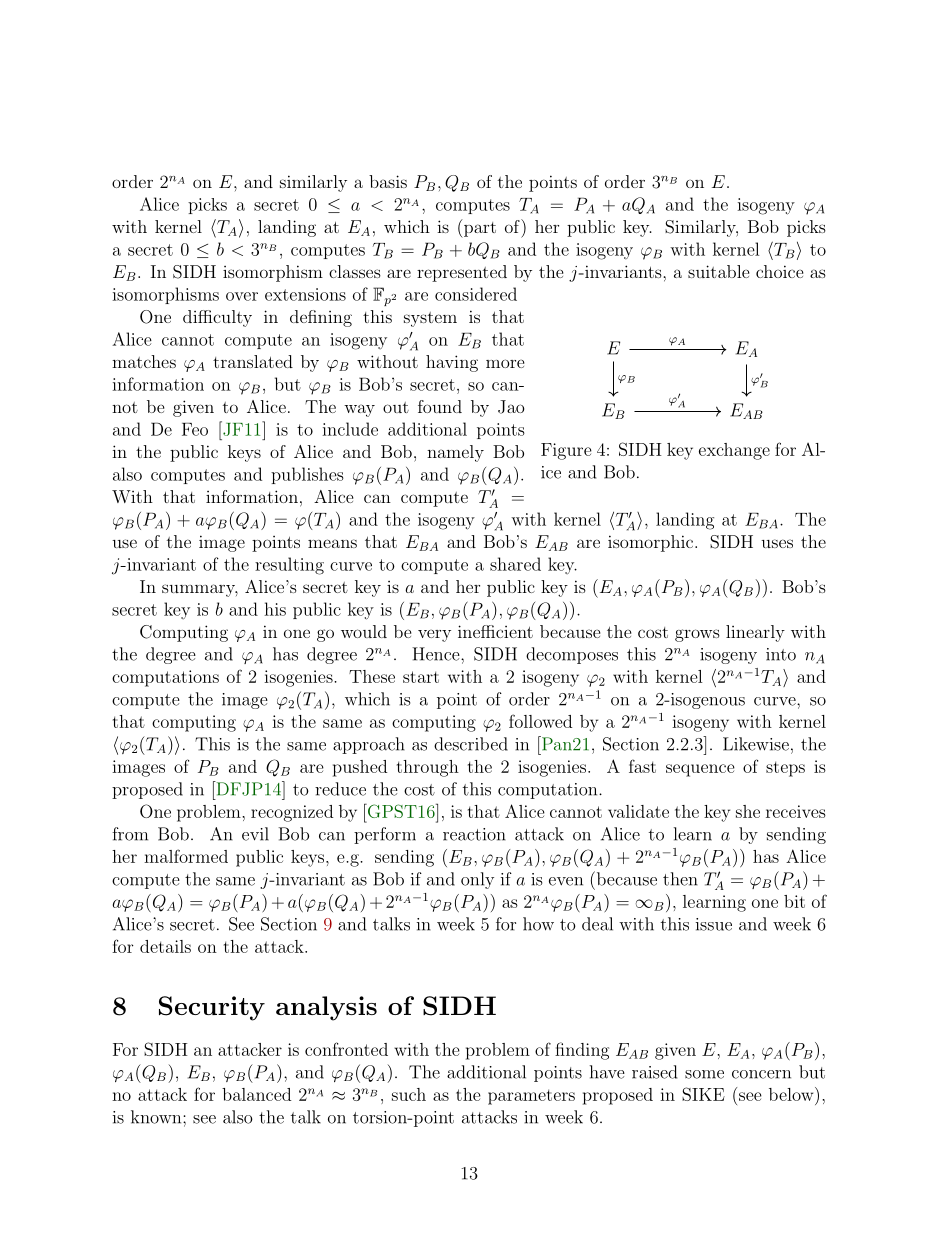 This document has width=952, height=1233. I want to click on exchange, so click(734, 451).
